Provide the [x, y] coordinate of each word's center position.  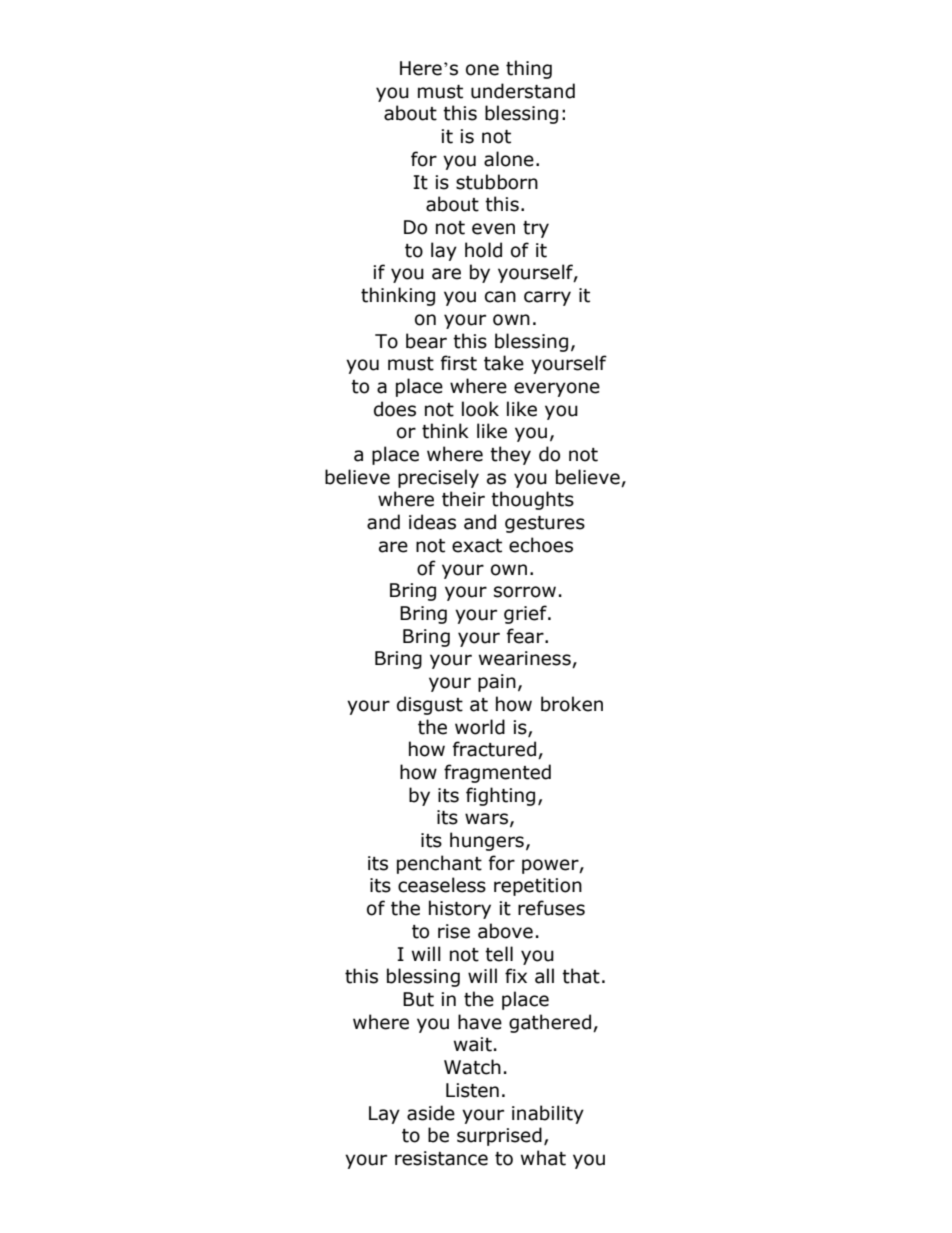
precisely [438, 478]
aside [431, 1113]
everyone [557, 389]
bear [426, 341]
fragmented [497, 773]
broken [572, 704]
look [480, 409]
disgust [430, 705]
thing [529, 69]
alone [509, 159]
